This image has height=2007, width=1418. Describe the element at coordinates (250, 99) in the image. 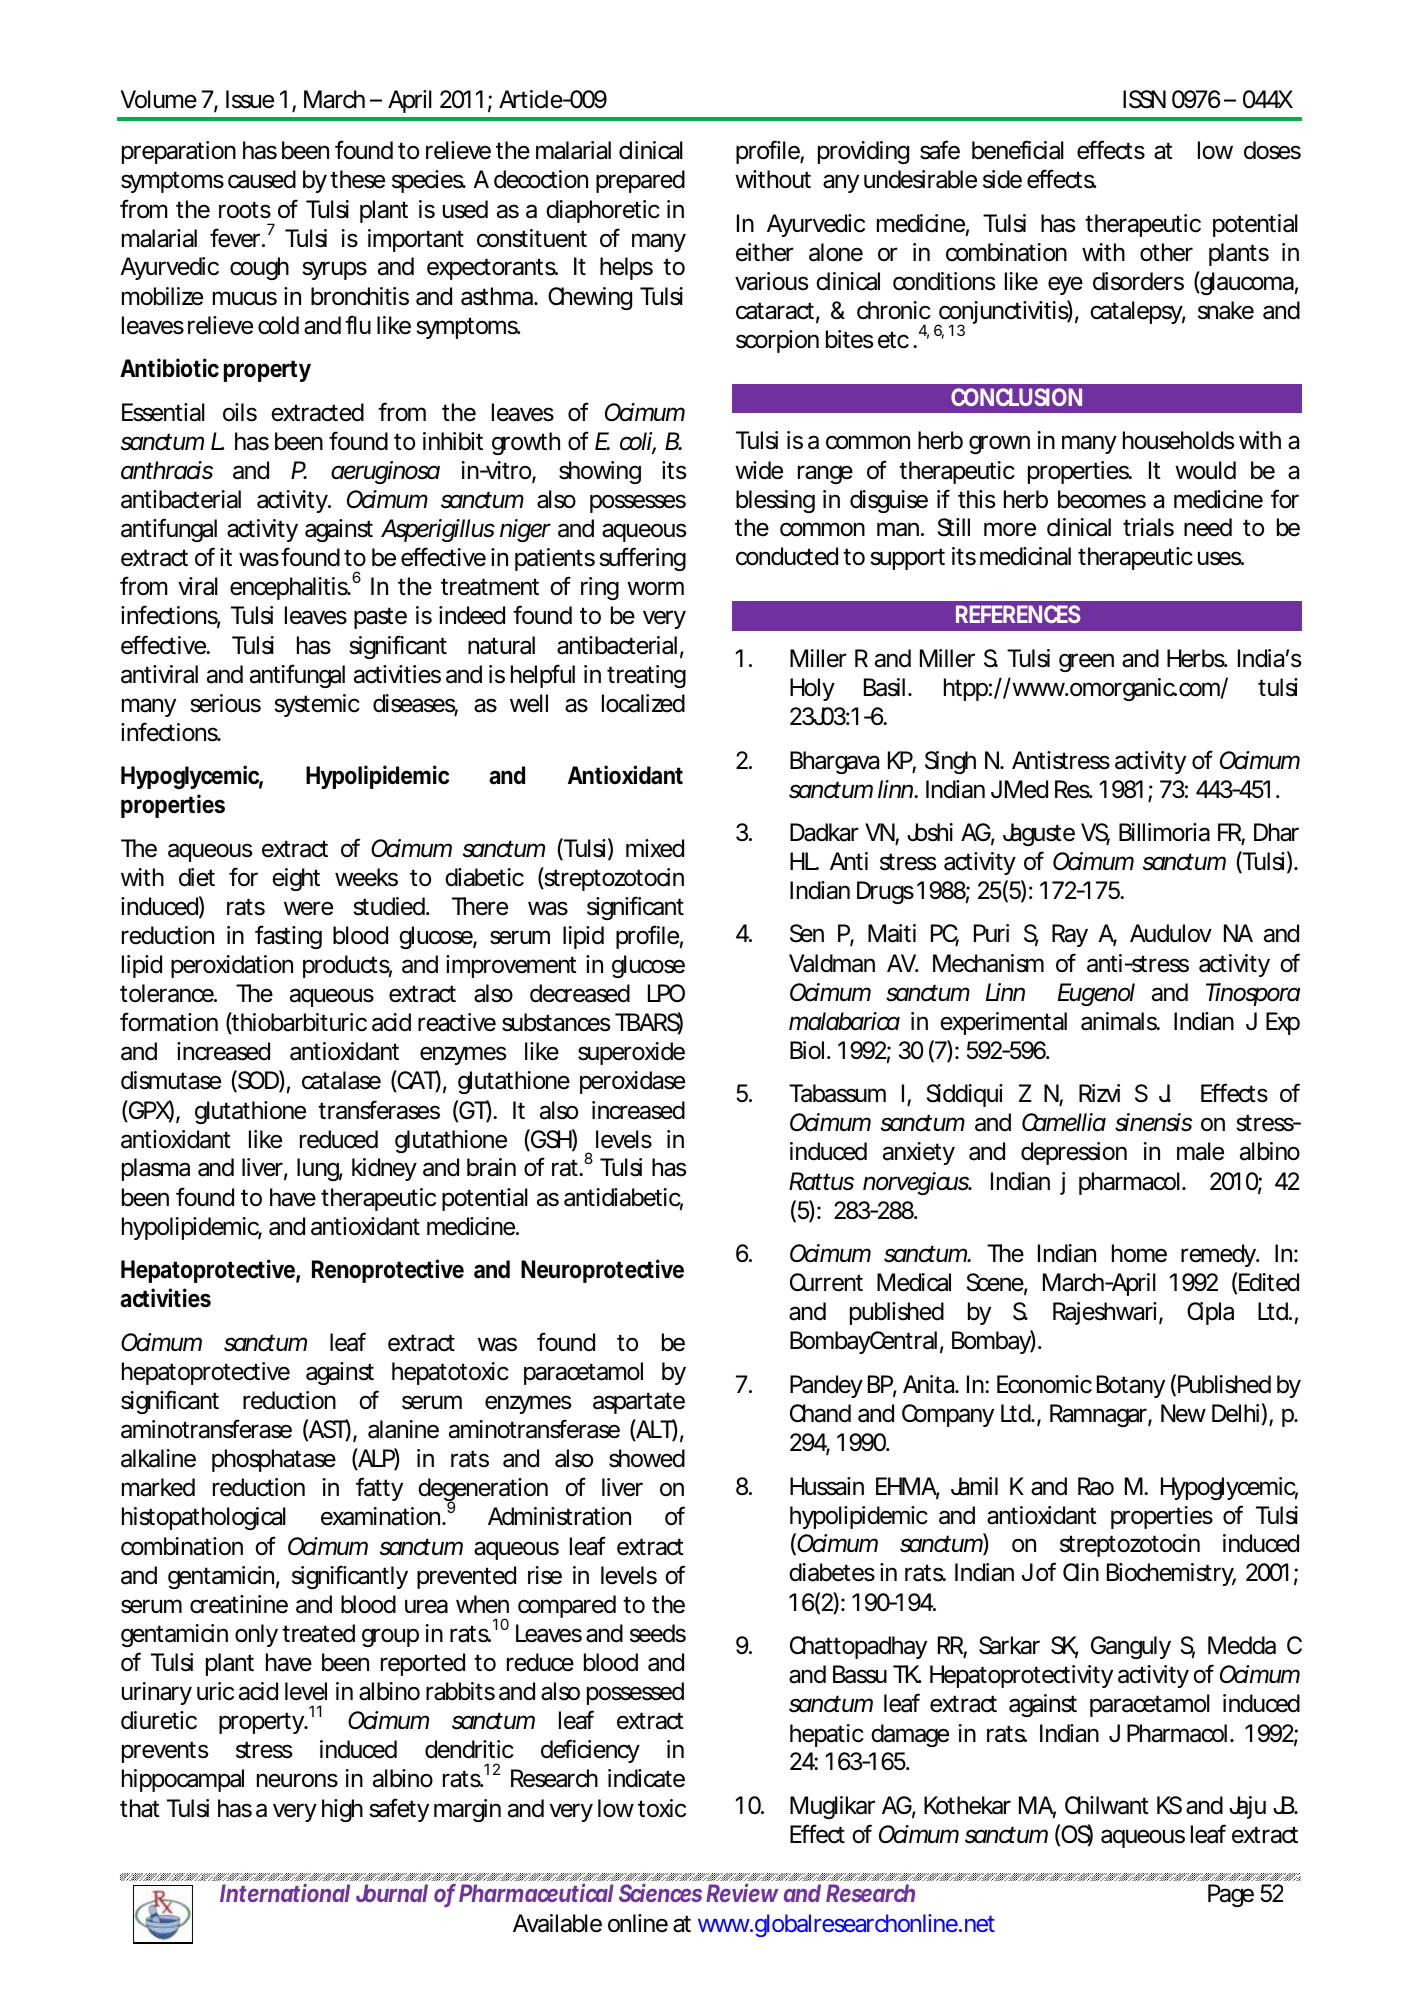

I see `Issue` at that location.
